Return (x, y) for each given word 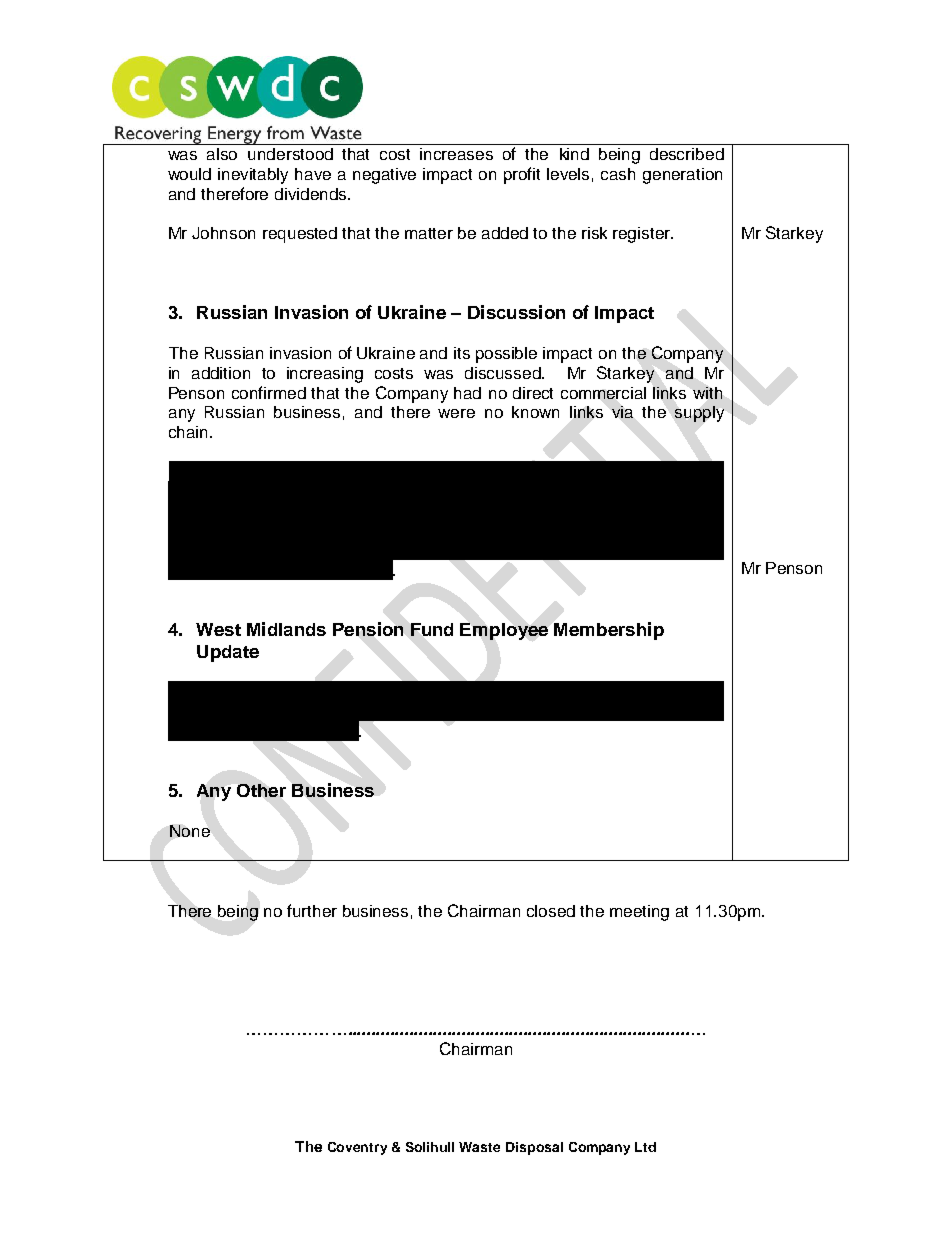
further (312, 910)
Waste (479, 1147)
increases (456, 154)
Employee (504, 631)
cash (618, 174)
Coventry (357, 1148)
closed (551, 911)
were (456, 413)
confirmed (269, 392)
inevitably (253, 176)
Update (228, 653)
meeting (639, 913)
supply (699, 414)
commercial (603, 393)
